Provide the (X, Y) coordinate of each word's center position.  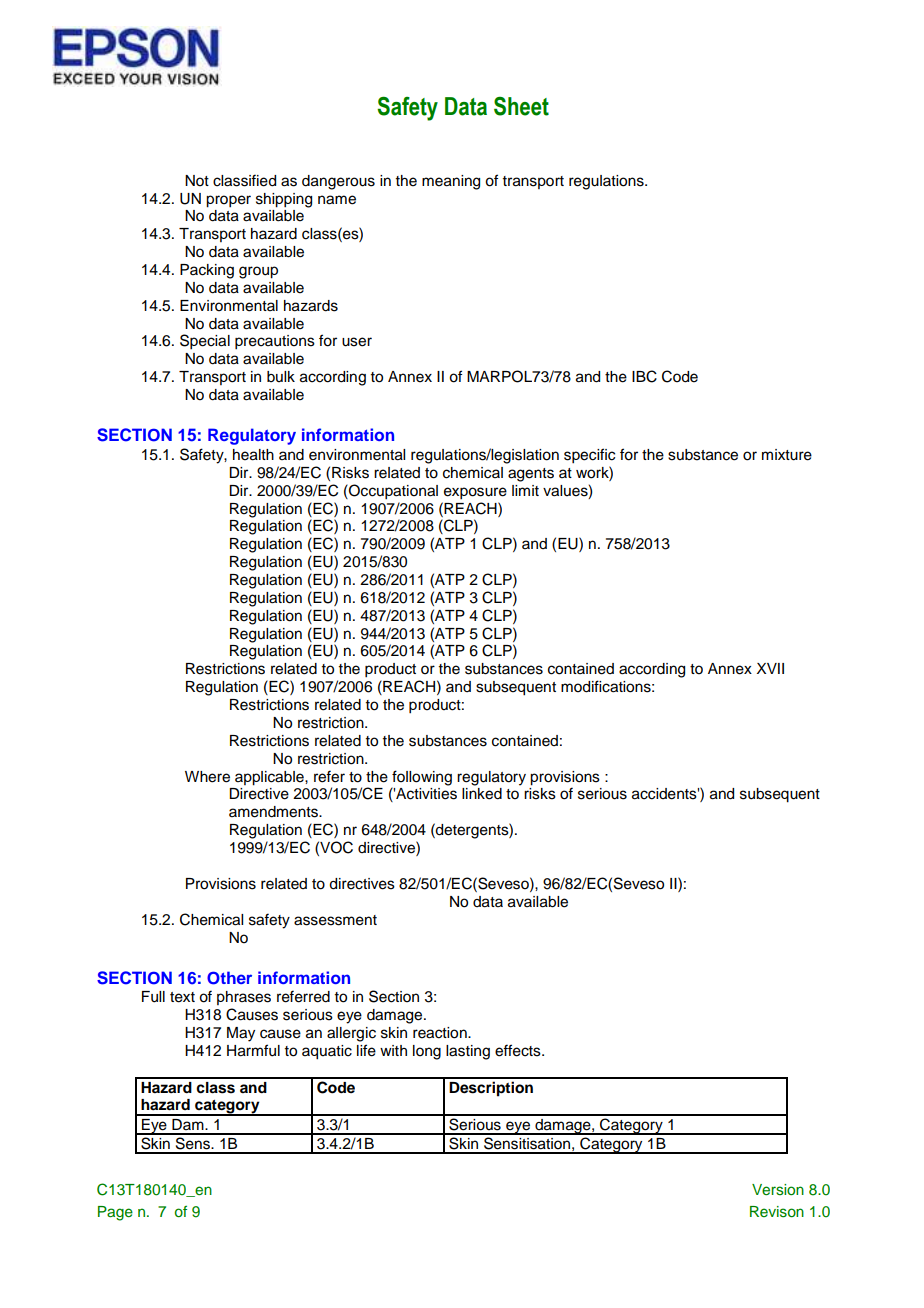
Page (115, 1213)
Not (197, 181)
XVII (770, 668)
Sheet (521, 106)
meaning (451, 182)
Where (207, 777)
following (422, 778)
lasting (468, 1052)
